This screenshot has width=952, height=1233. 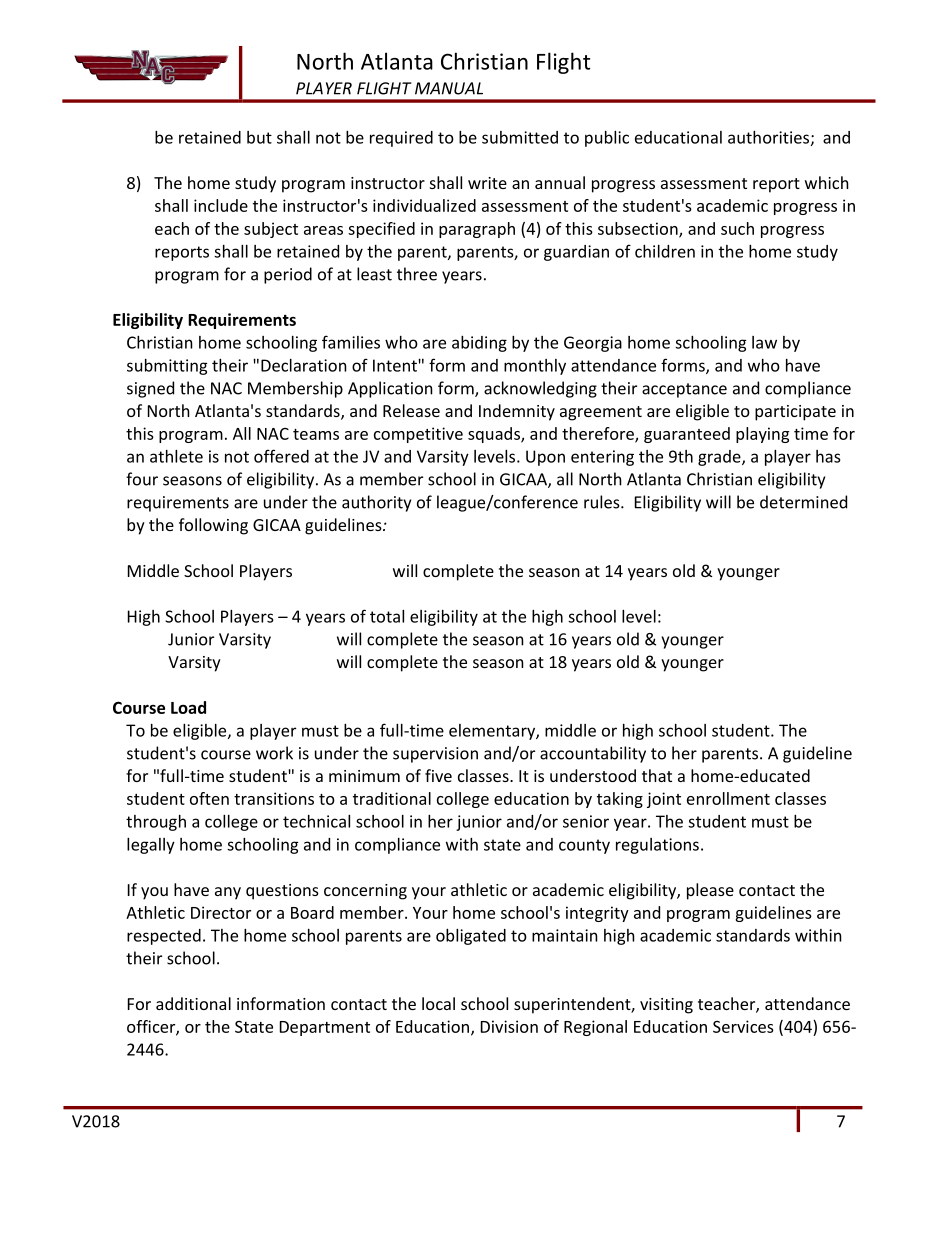 I want to click on submitted, so click(x=520, y=137).
